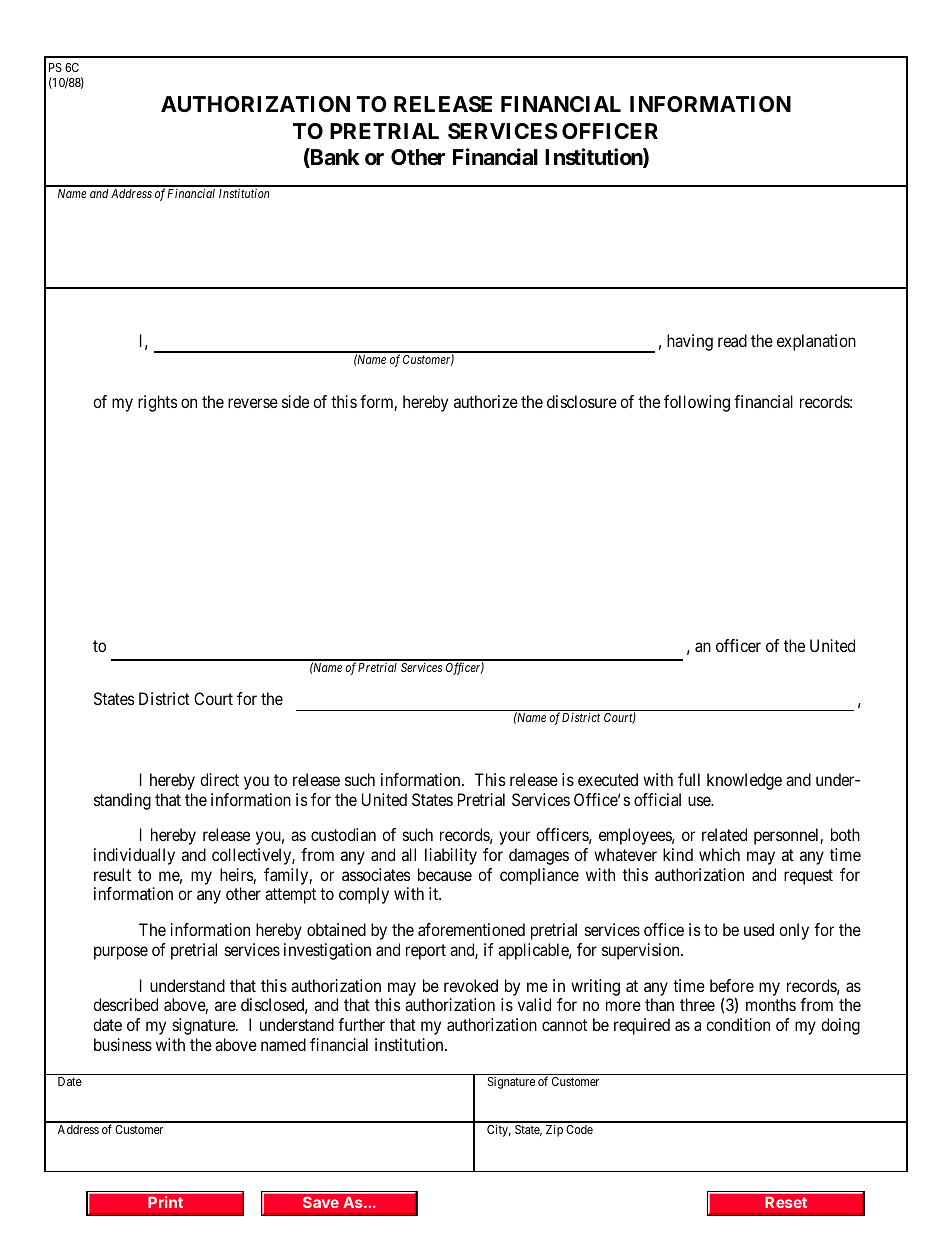 This screenshot has height=1233, width=952. What do you see at coordinates (582, 401) in the screenshot?
I see `disclosure` at bounding box center [582, 401].
